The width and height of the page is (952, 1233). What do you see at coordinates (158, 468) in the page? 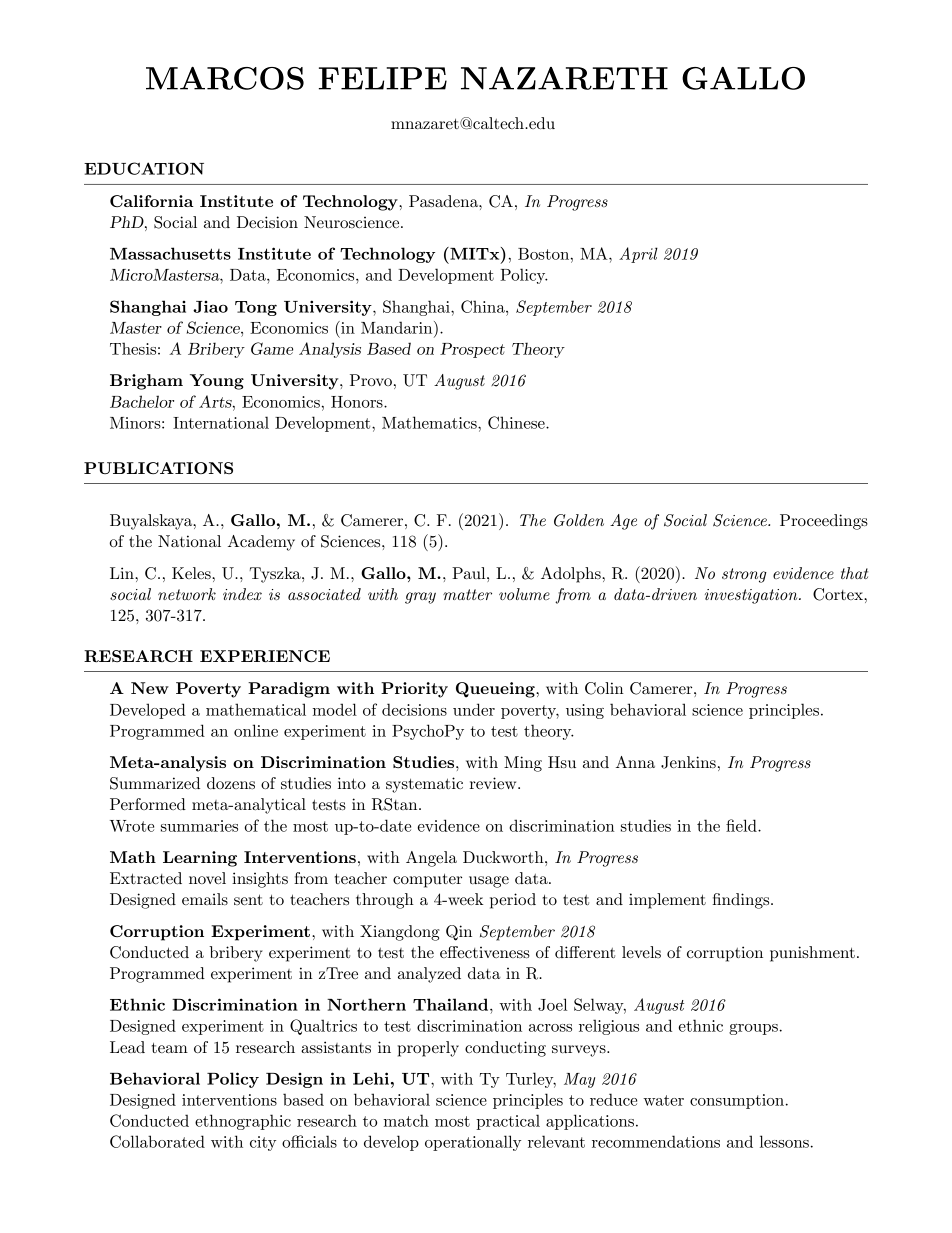
I see `PUBLICATIONS` at bounding box center [158, 468].
